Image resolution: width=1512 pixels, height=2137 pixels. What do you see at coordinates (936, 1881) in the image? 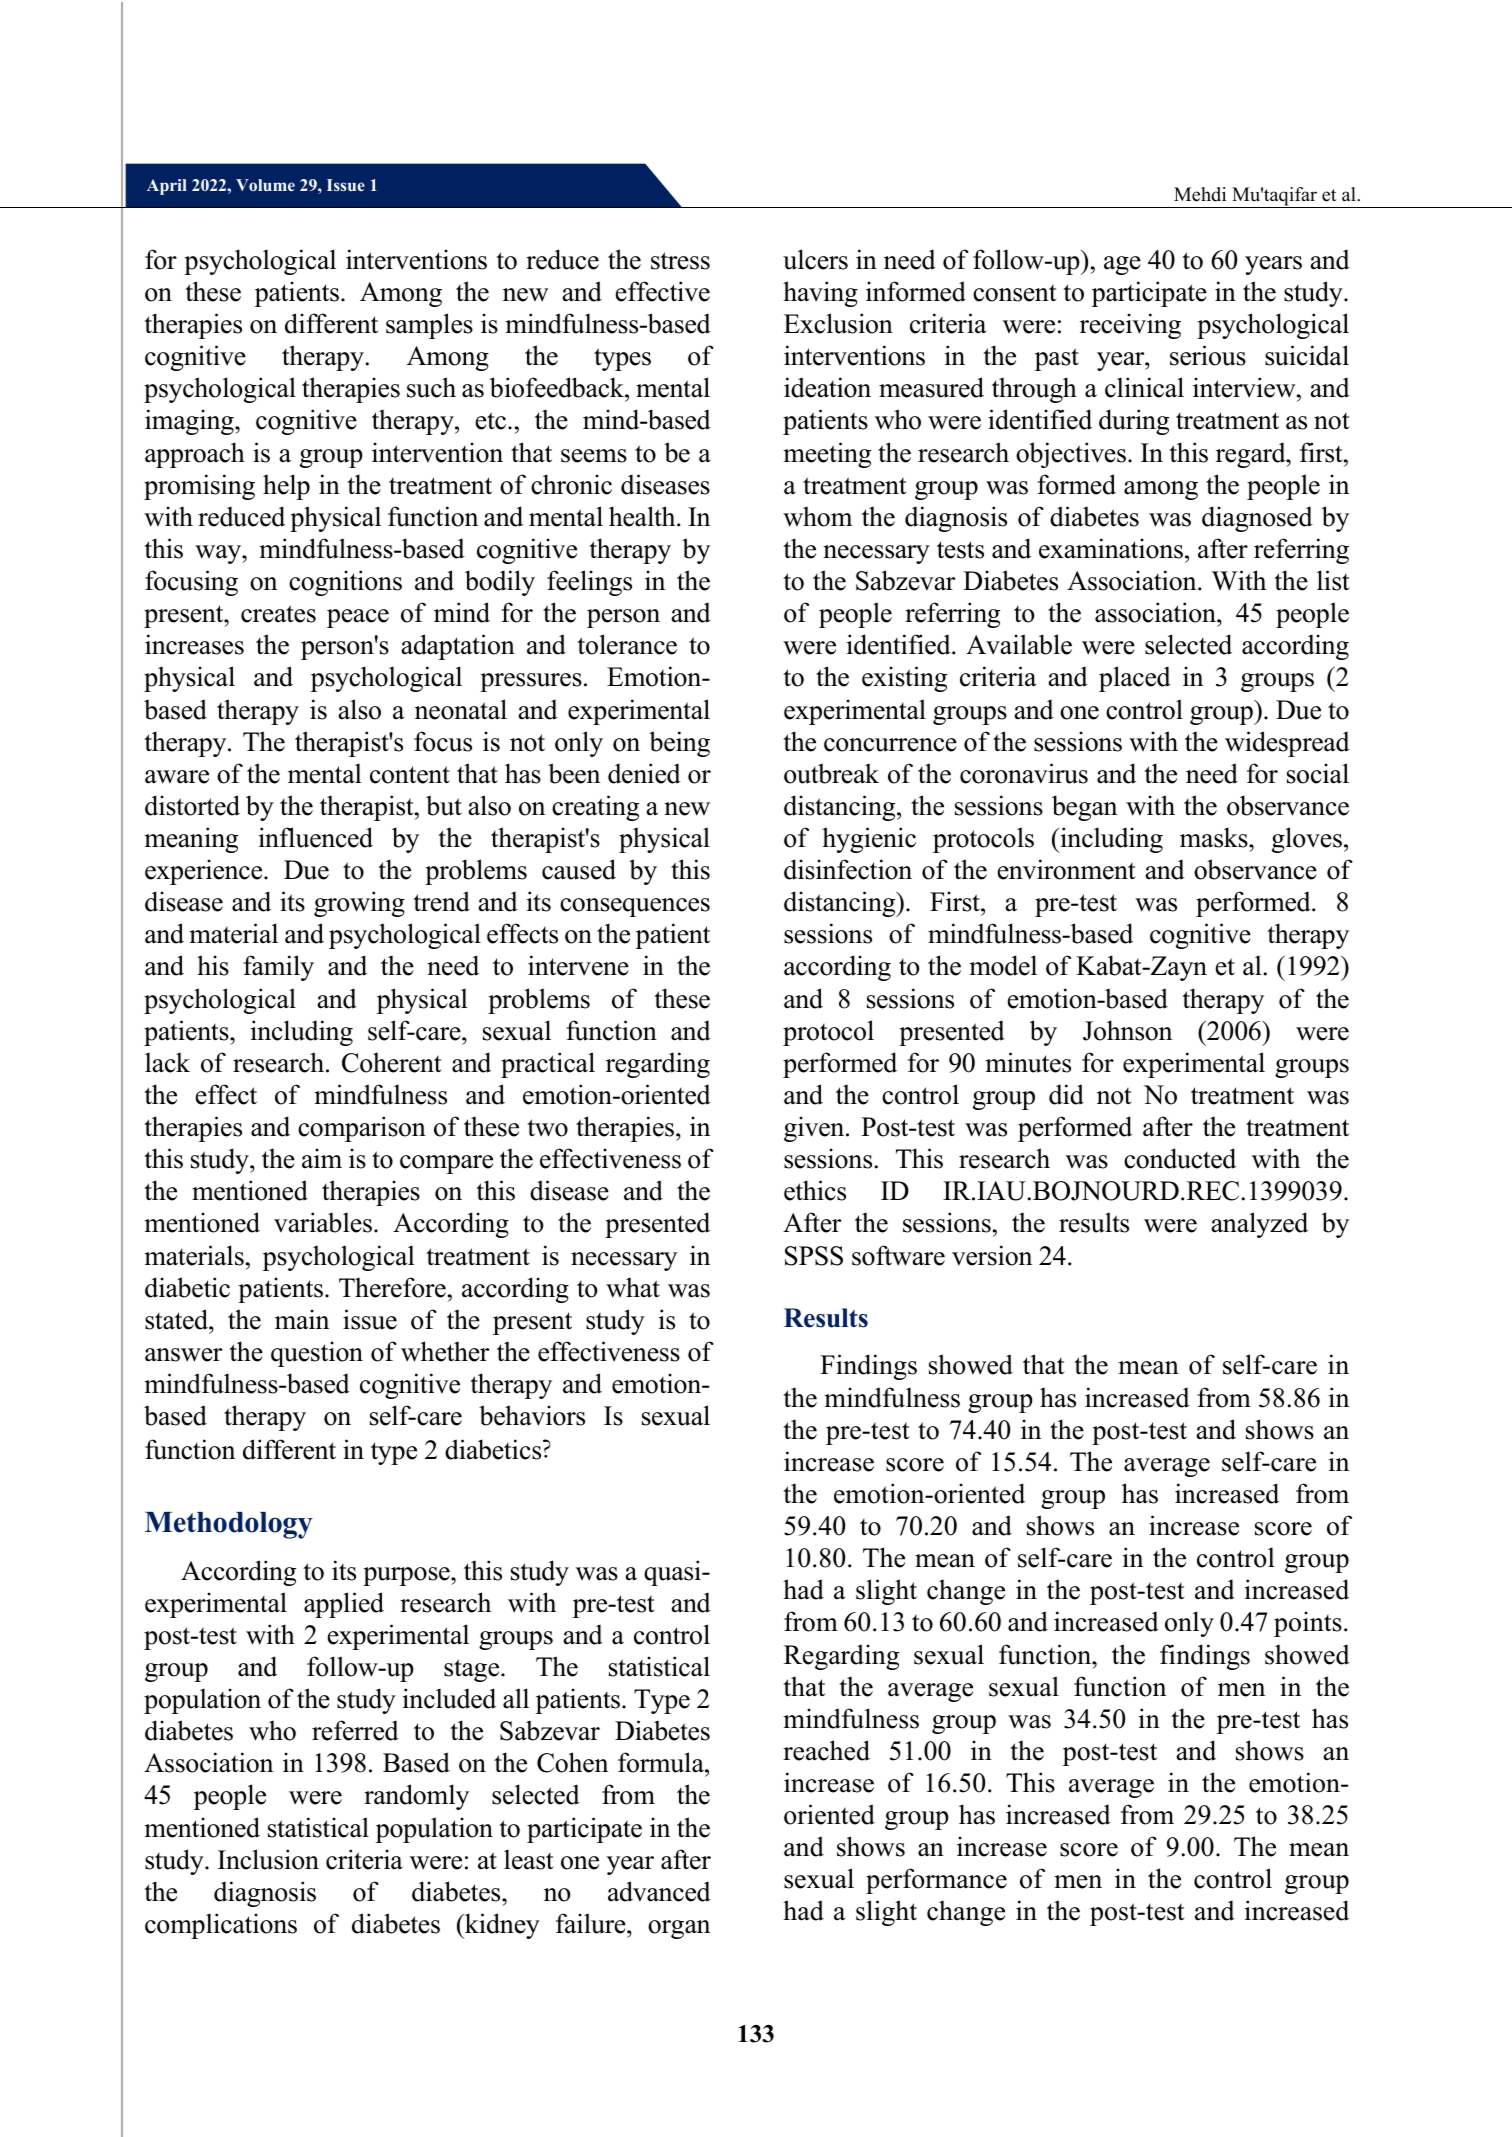
I see `performance` at bounding box center [936, 1881].
